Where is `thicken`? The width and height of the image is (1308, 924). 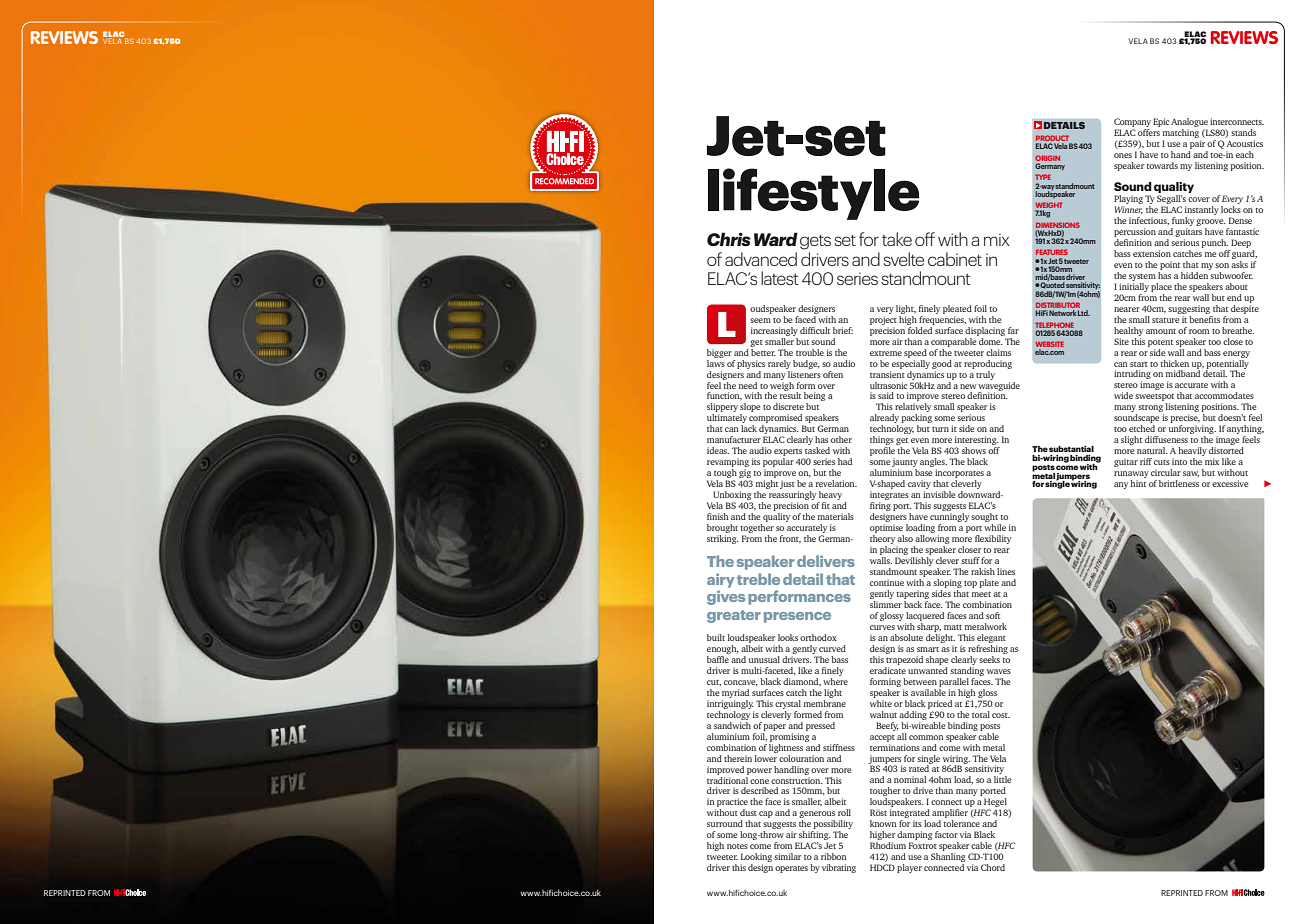 thicken is located at coordinates (1175, 363).
